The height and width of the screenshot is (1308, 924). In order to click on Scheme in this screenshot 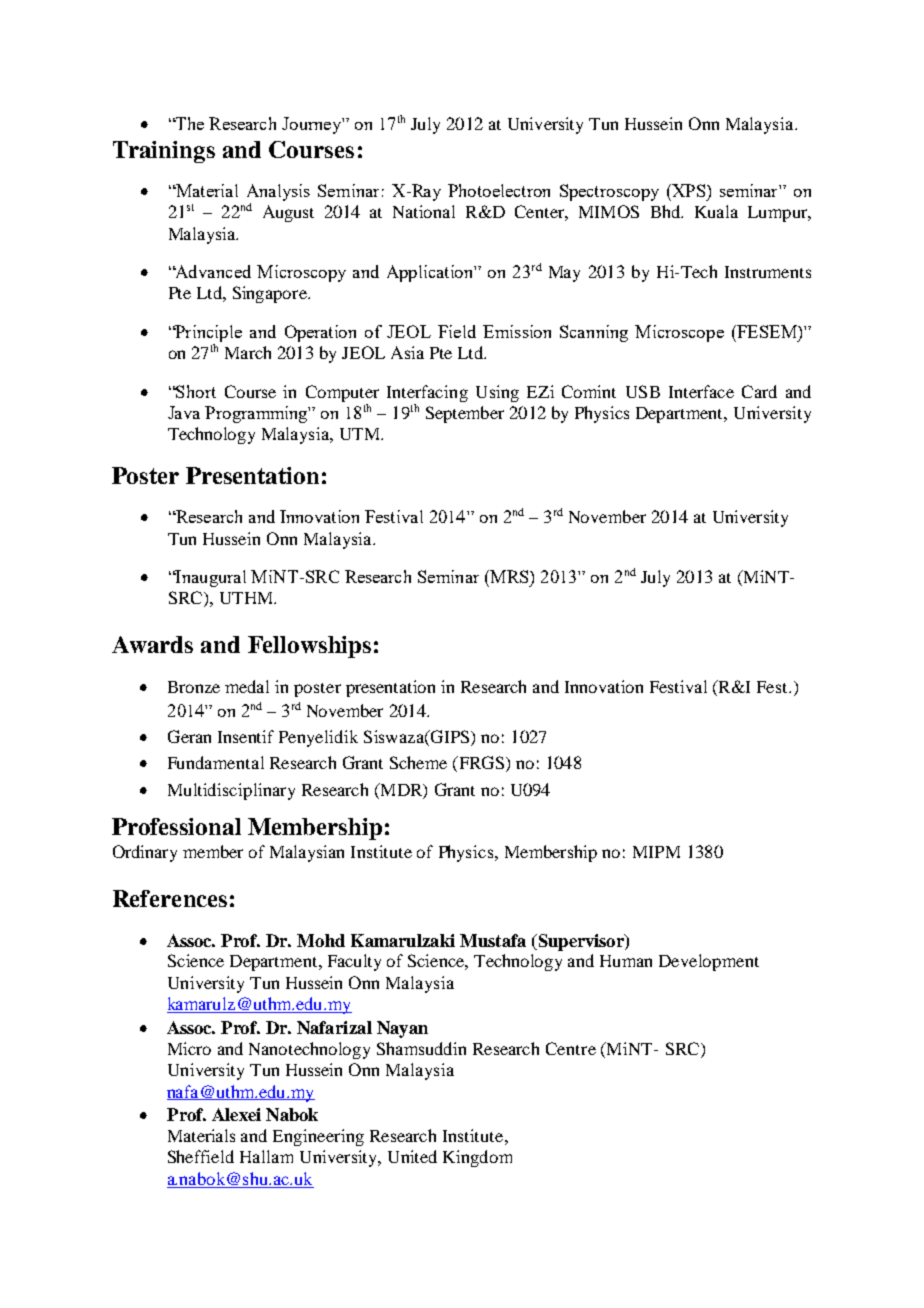, I will do `click(418, 762)`.
